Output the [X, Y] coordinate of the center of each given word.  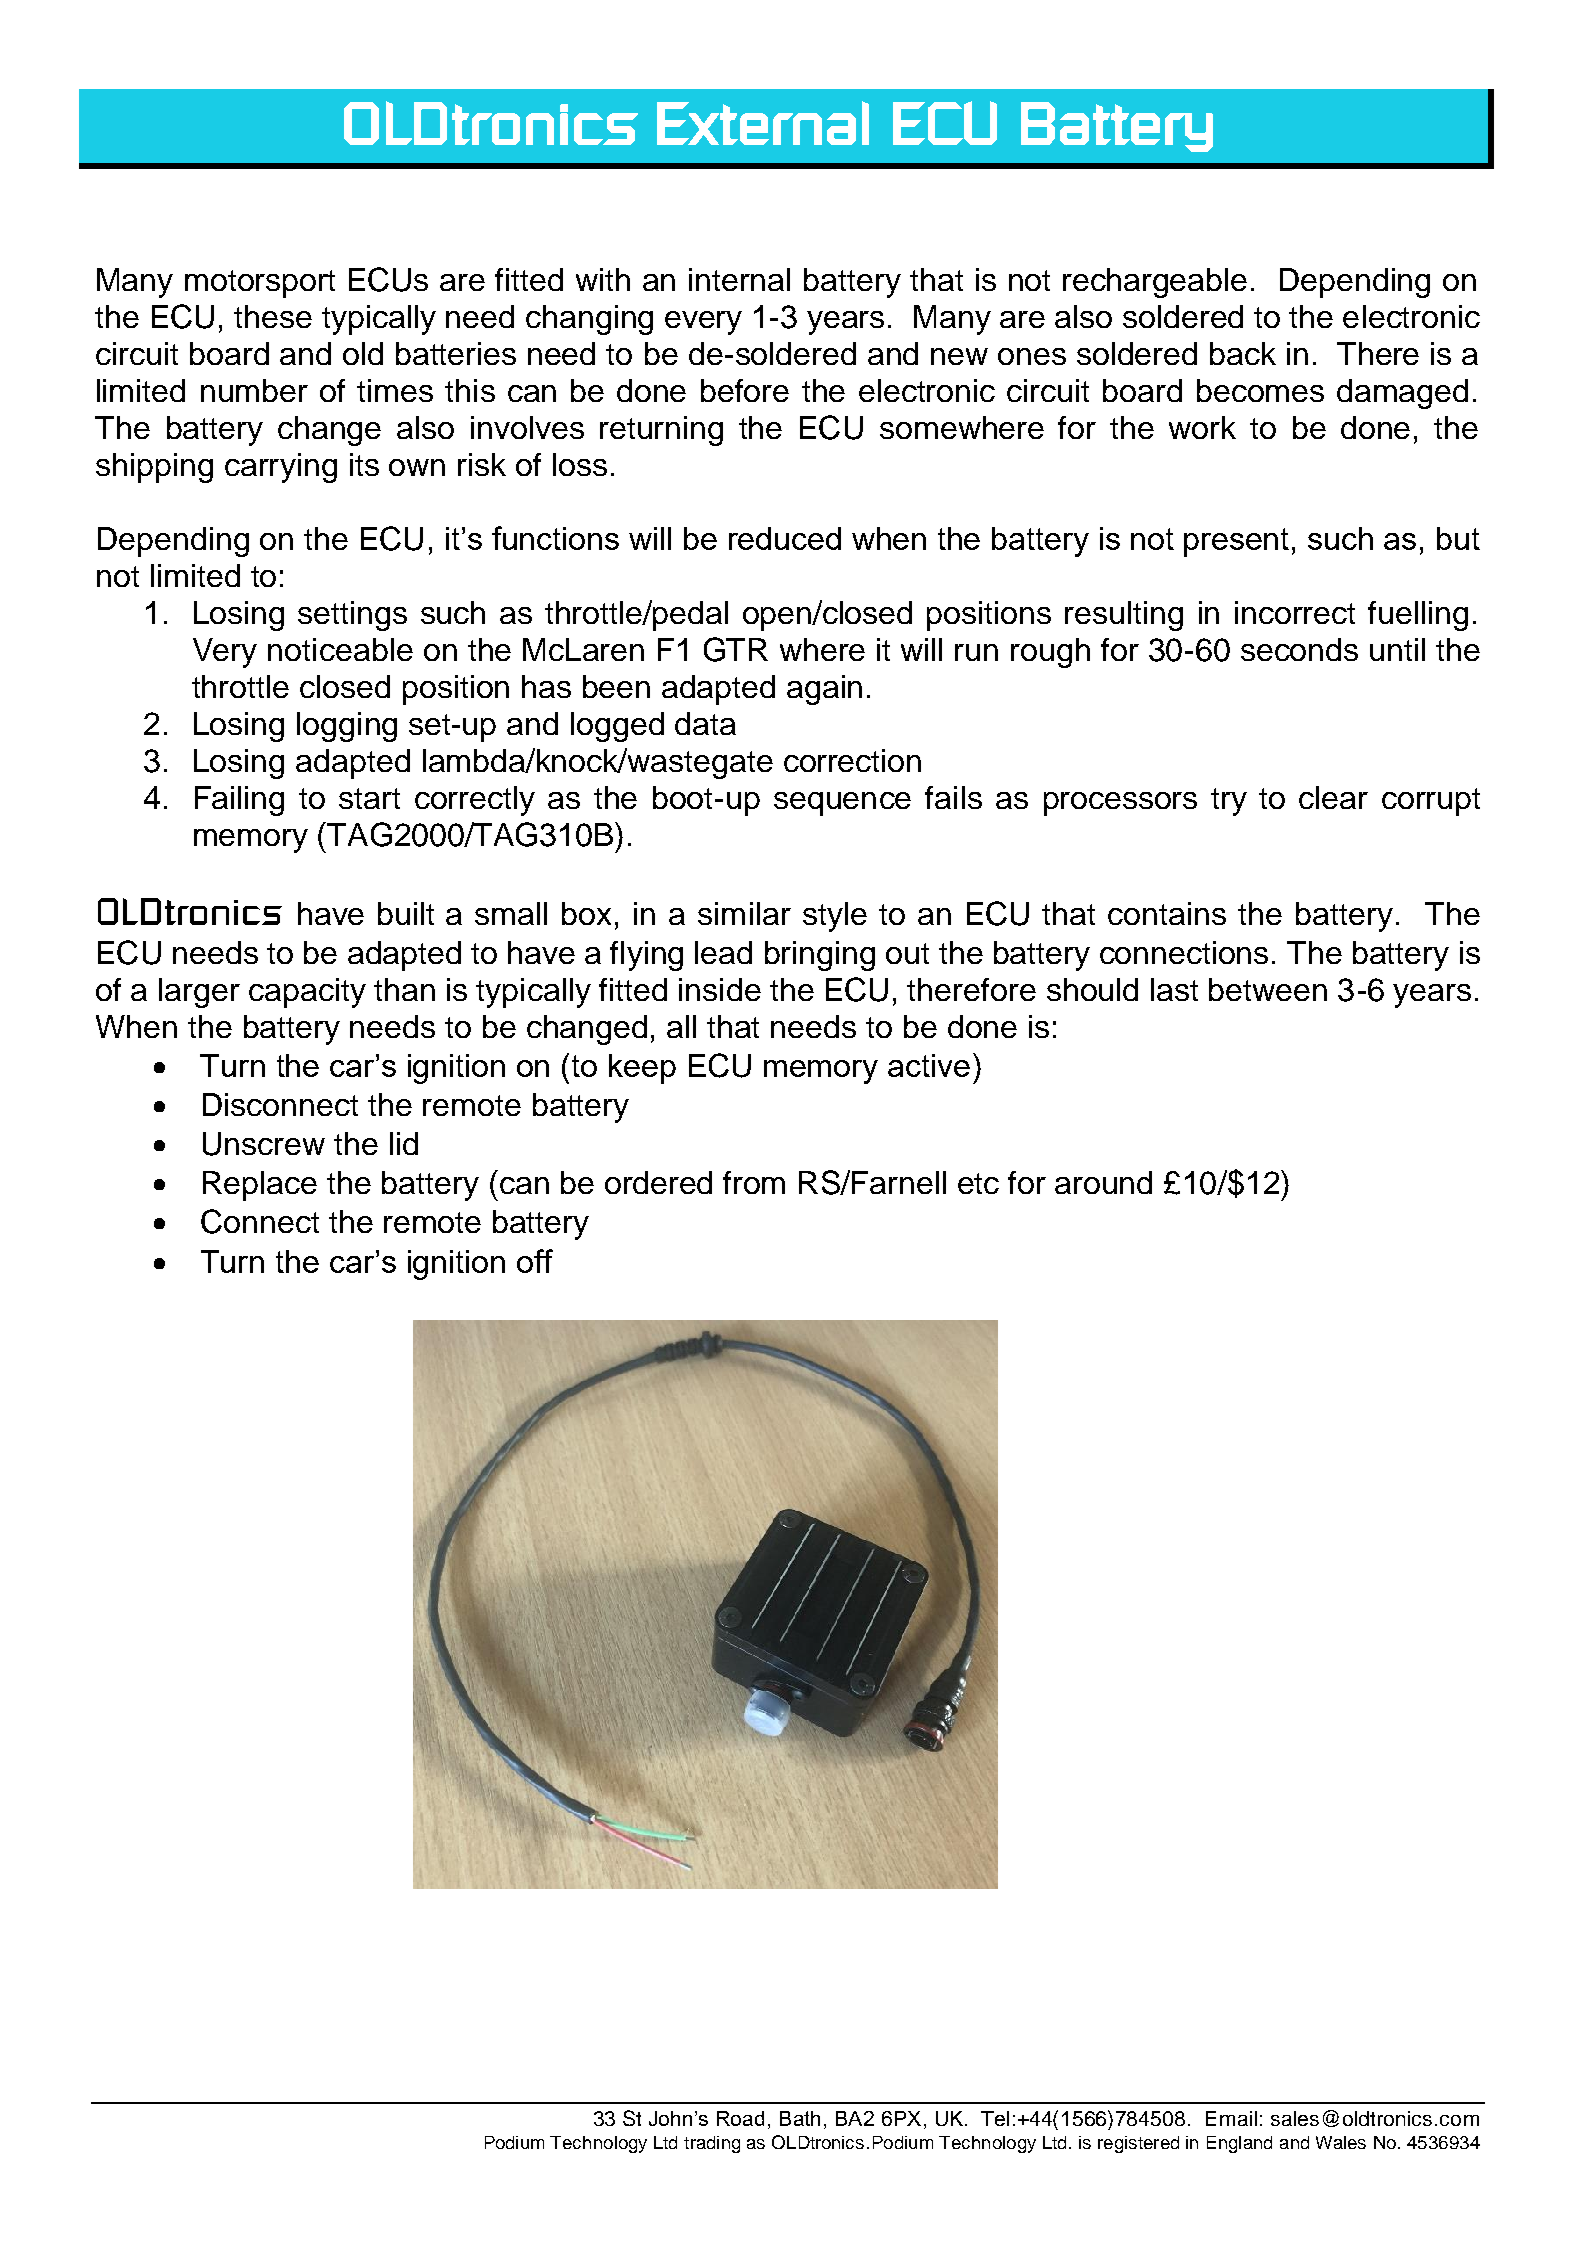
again [824, 690]
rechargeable [1155, 283]
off [535, 1261]
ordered [658, 1182]
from [754, 1182]
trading [712, 2144]
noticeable [340, 649]
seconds [1299, 649]
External [763, 123]
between [1268, 989]
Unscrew [264, 1144]
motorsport [260, 284]
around [1103, 1182]
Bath [800, 2118]
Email [1231, 2118]
